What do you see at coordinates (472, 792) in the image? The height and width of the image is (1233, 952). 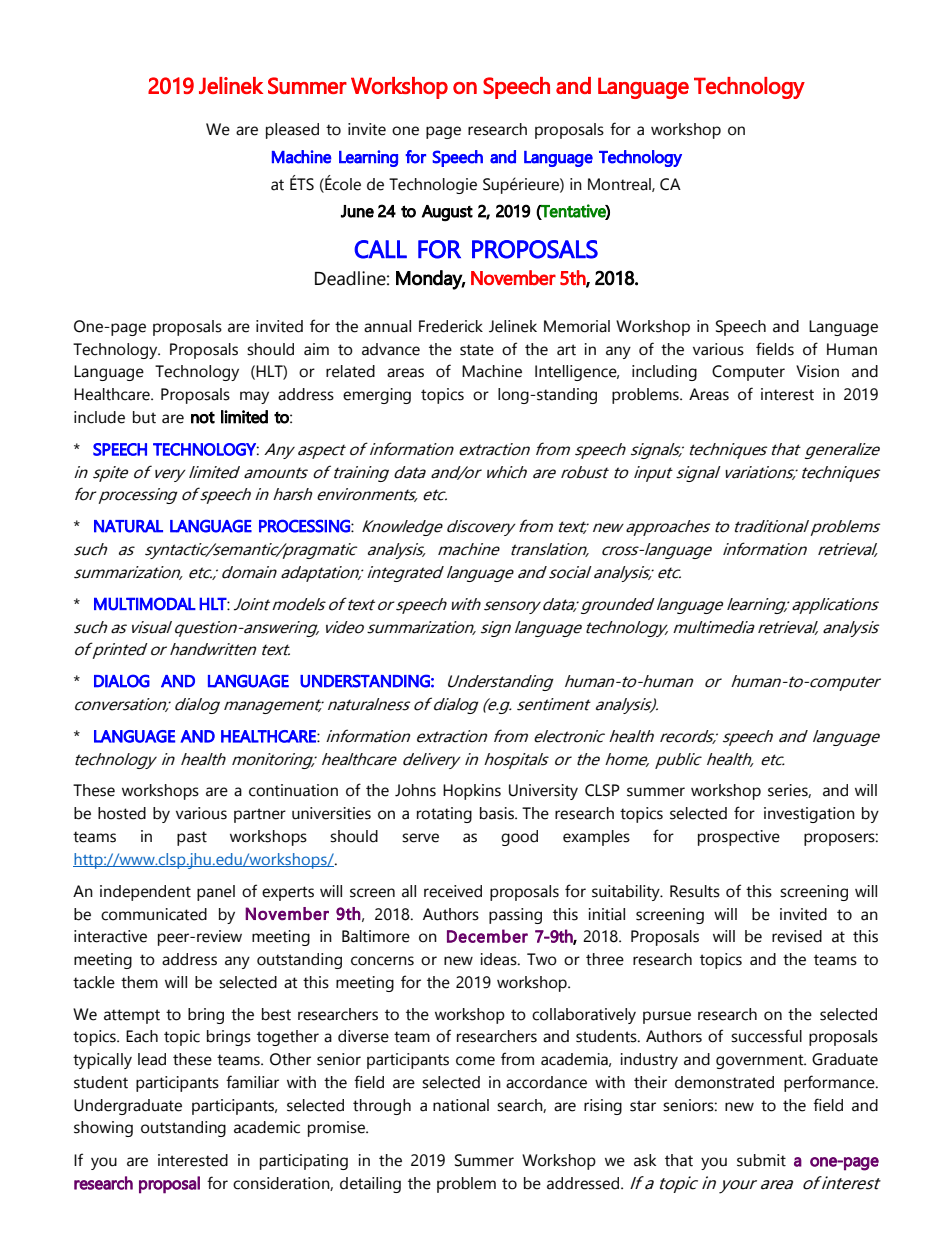 I see `Hopkins` at bounding box center [472, 792].
